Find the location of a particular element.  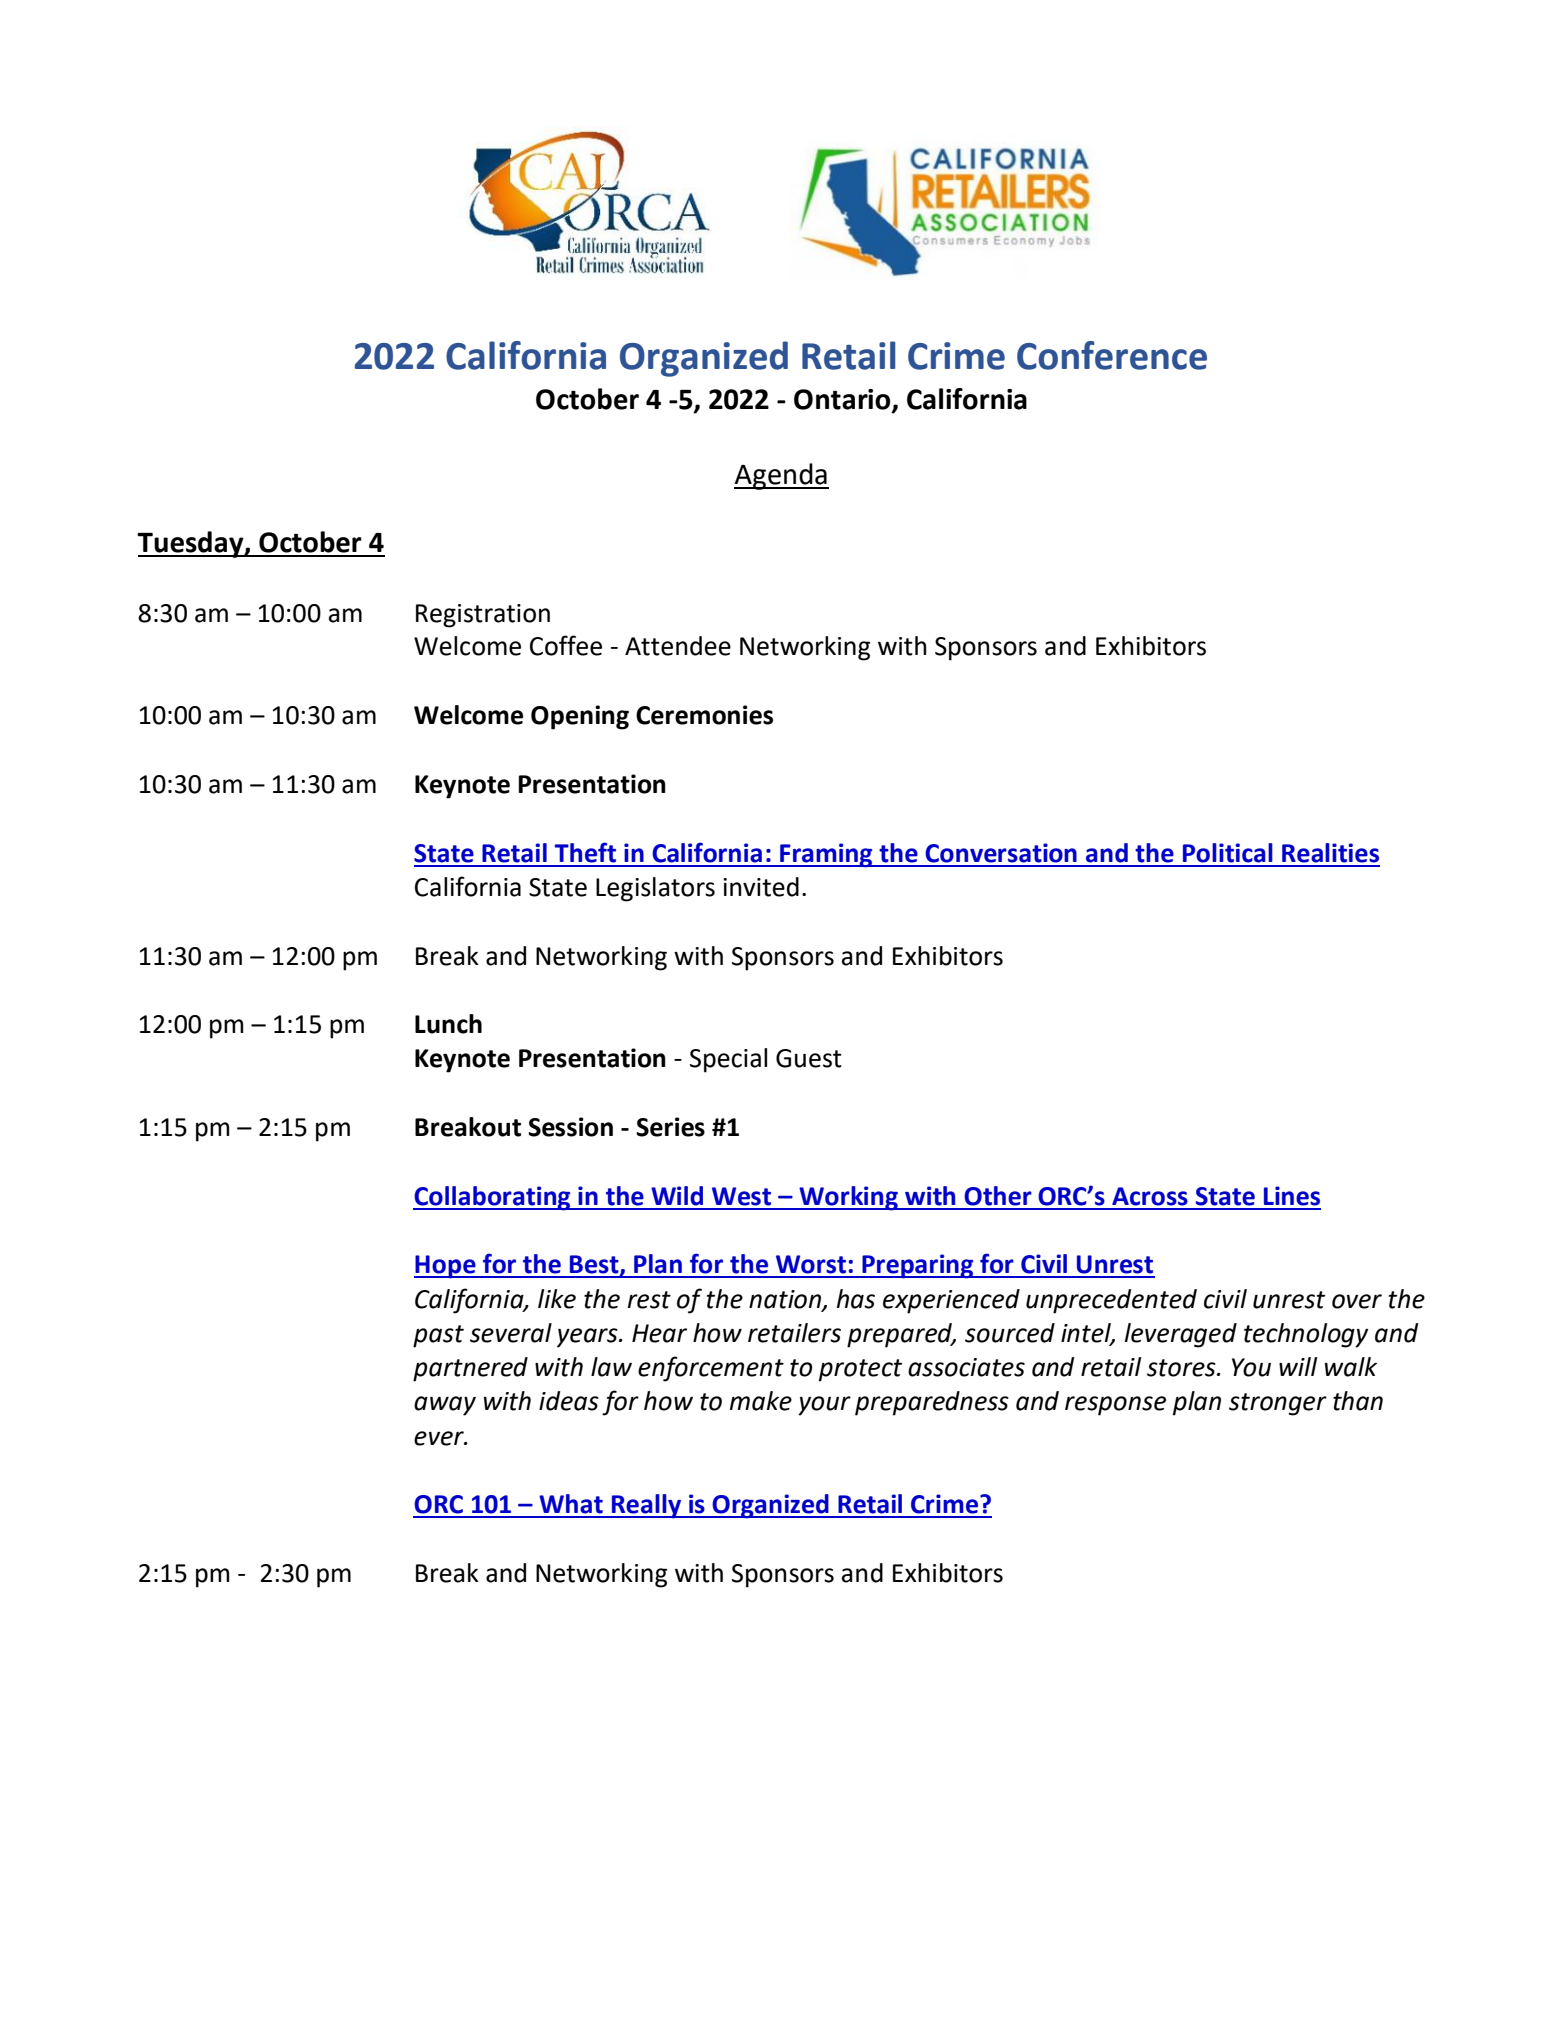

your is located at coordinates (824, 1406).
